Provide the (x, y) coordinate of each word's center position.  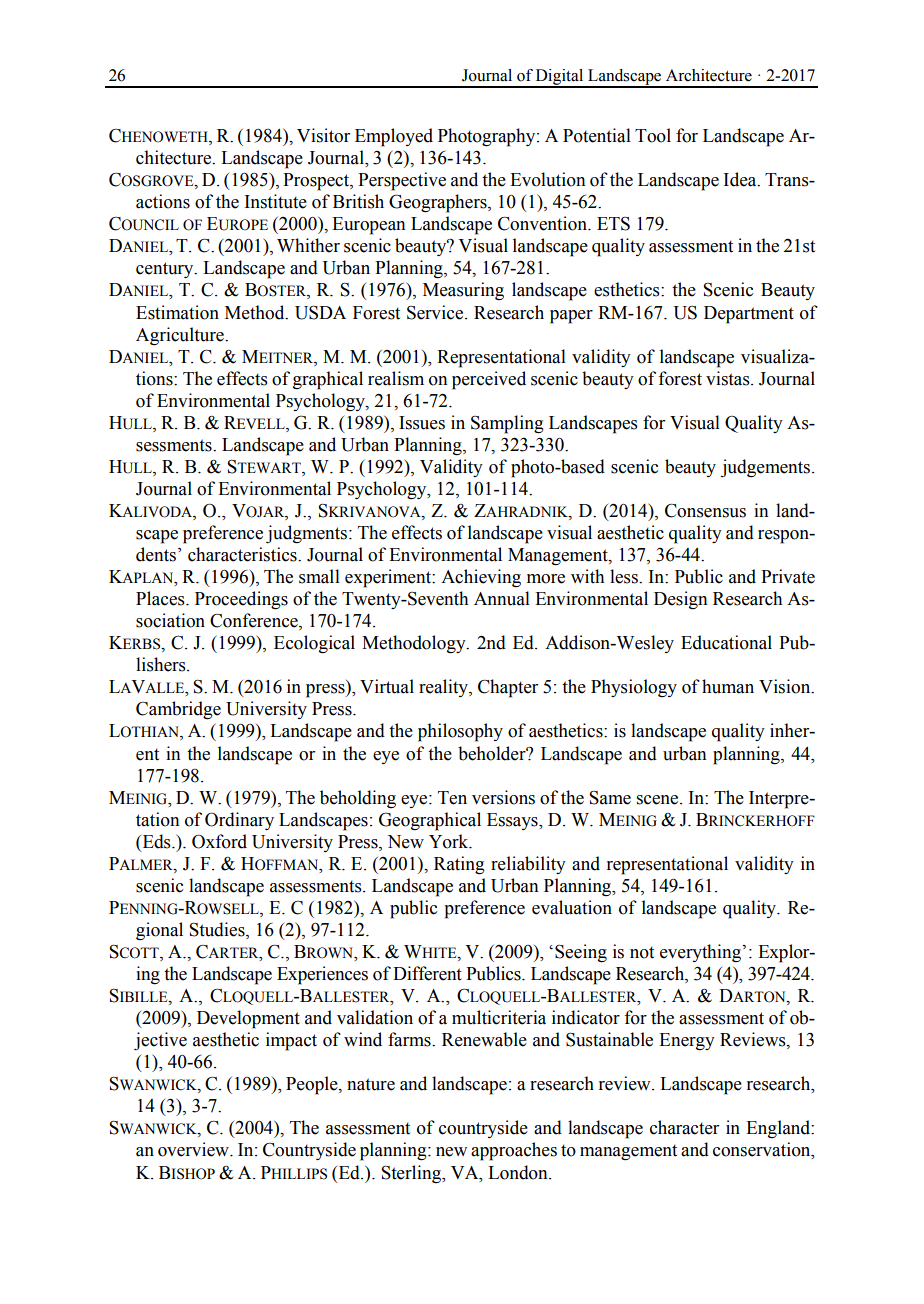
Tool (653, 135)
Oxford (219, 841)
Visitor (323, 135)
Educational (726, 642)
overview (194, 1149)
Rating (459, 865)
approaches (514, 1151)
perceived (489, 380)
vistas (729, 378)
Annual (502, 598)
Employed (394, 137)
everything (702, 953)
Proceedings (241, 600)
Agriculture (181, 336)
